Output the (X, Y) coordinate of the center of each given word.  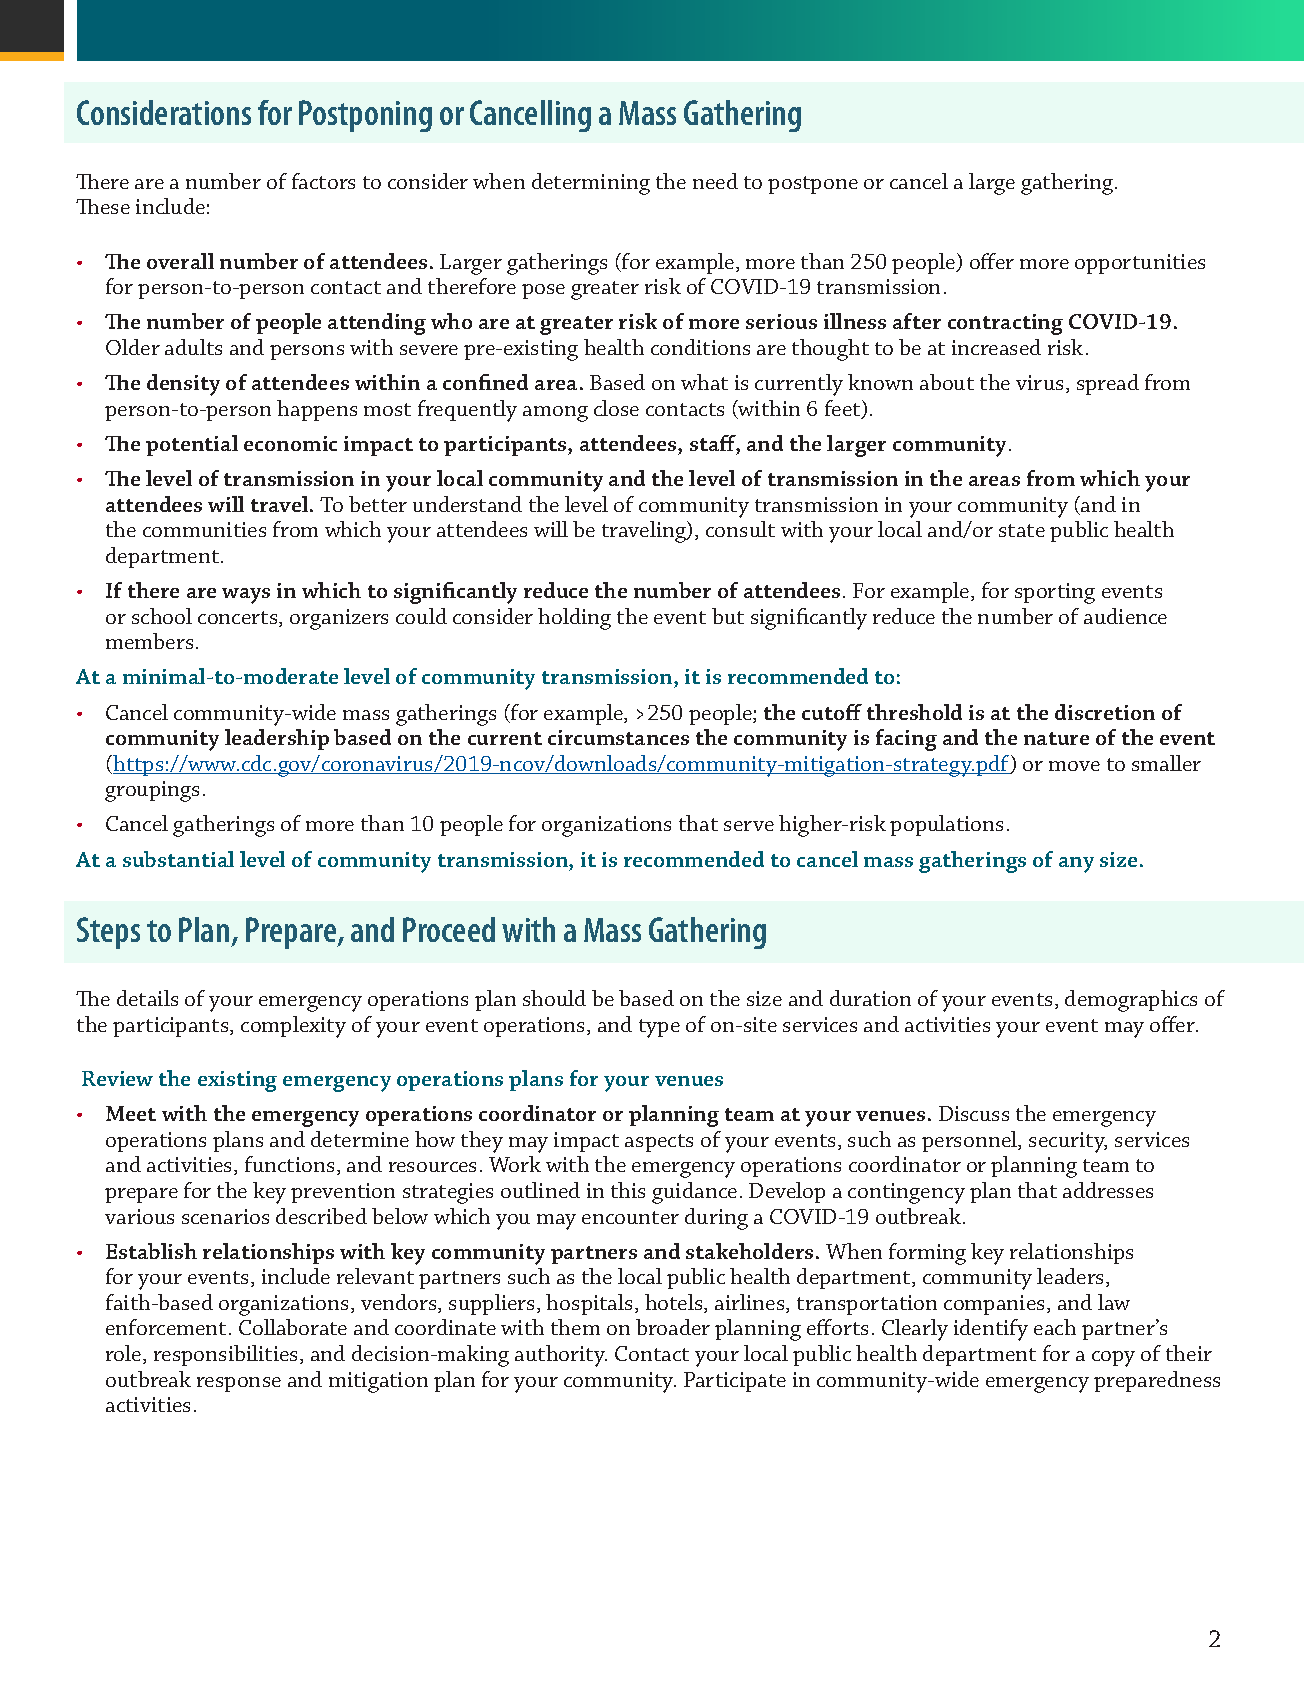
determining (591, 184)
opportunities (1140, 264)
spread (1108, 384)
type (659, 1028)
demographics (1131, 1001)
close (616, 408)
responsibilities (227, 1355)
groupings (152, 791)
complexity (293, 1027)
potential (192, 445)
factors (323, 181)
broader (673, 1327)
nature (1056, 738)
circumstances (618, 737)
